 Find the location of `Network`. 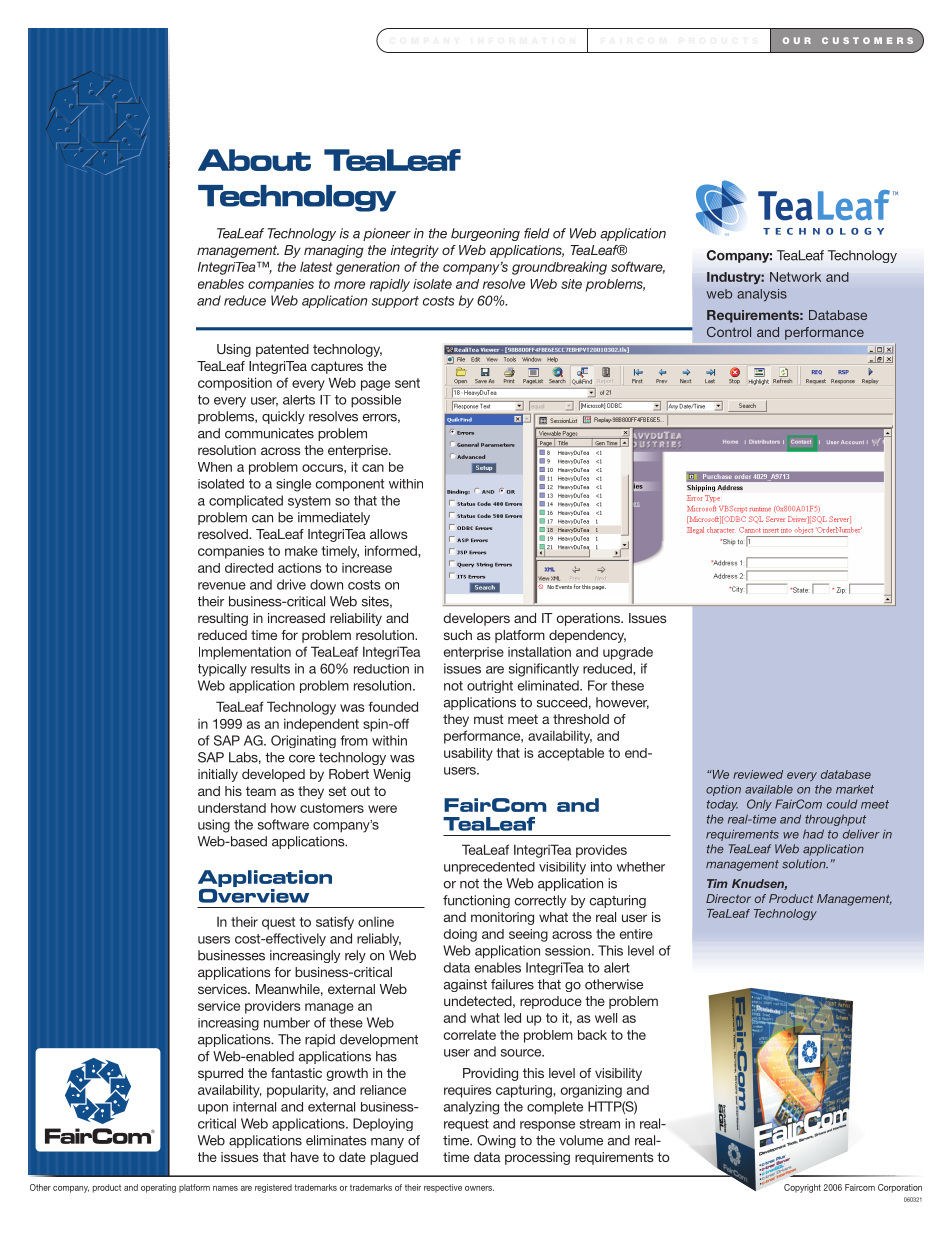

Network is located at coordinates (795, 277).
